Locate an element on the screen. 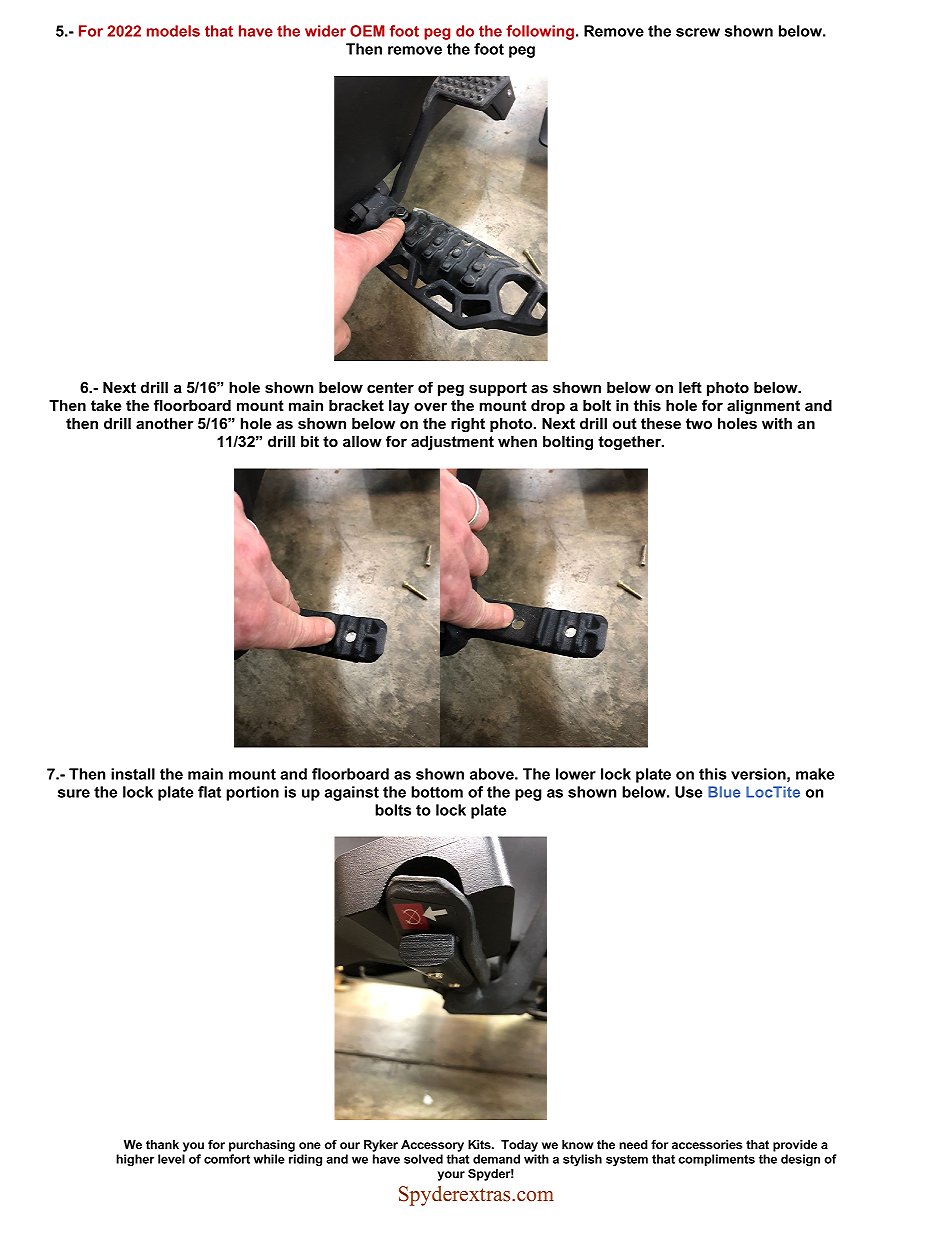 This screenshot has width=952, height=1233. two is located at coordinates (699, 423).
